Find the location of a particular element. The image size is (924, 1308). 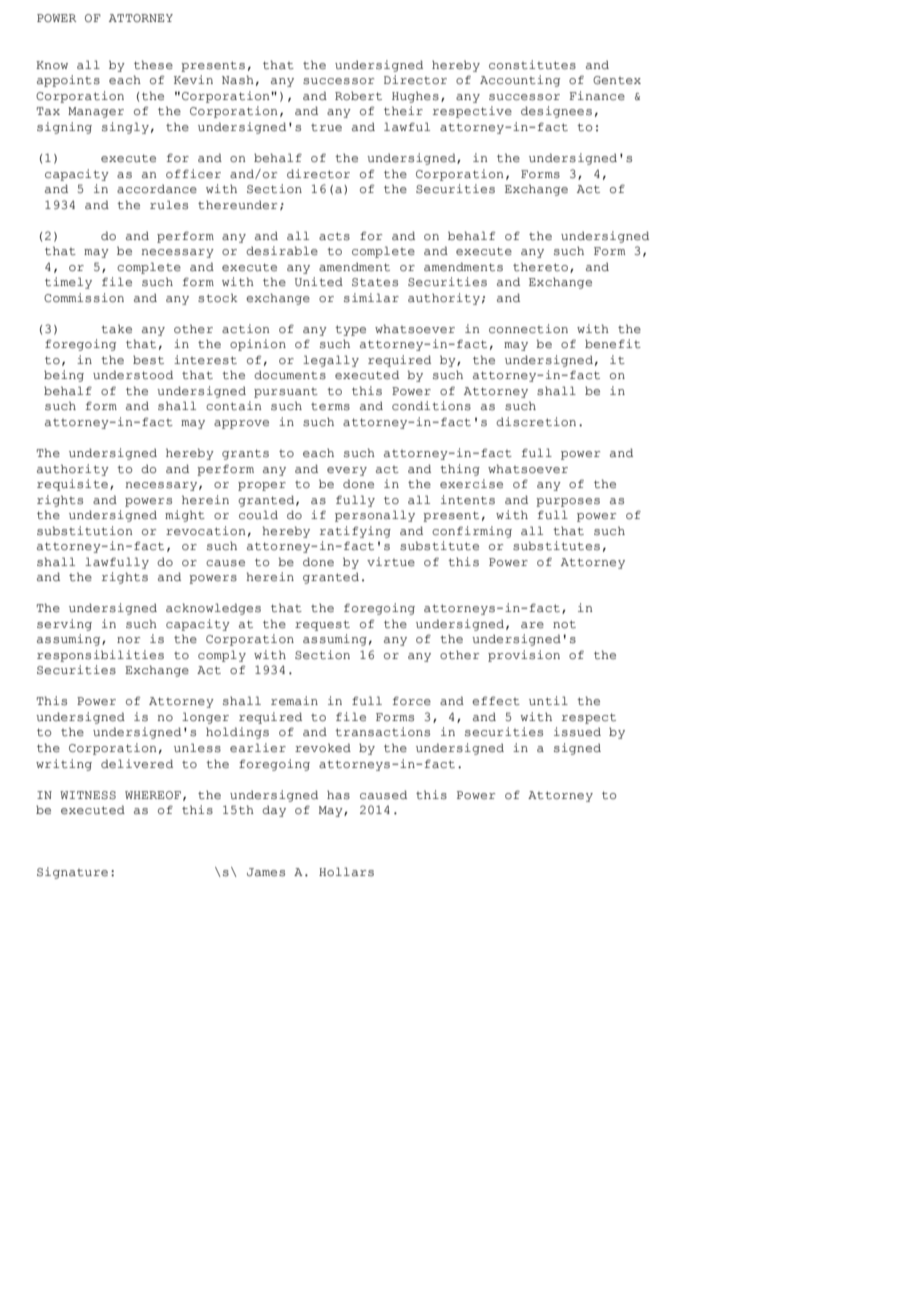

Commission is located at coordinates (84, 298).
